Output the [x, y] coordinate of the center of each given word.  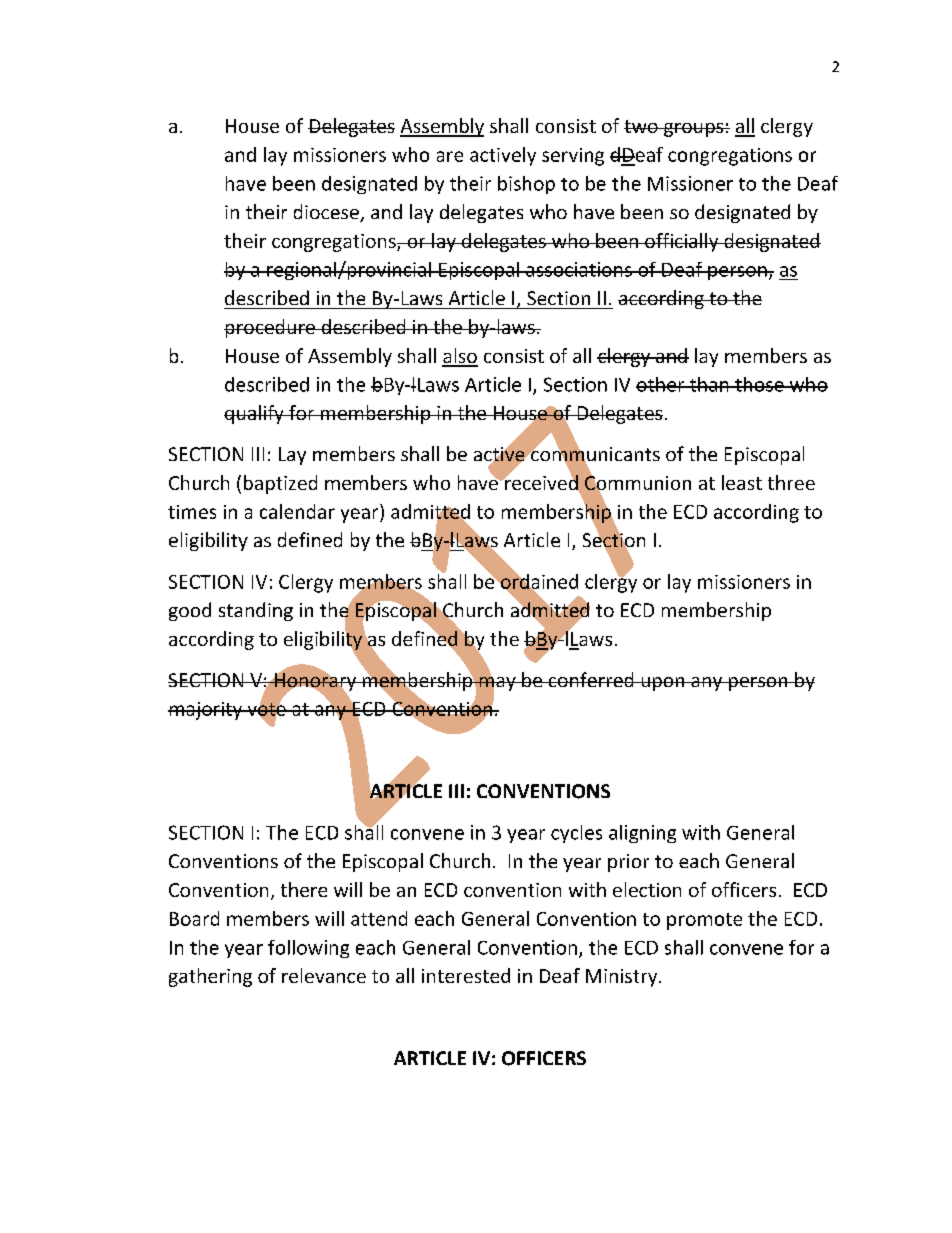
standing [256, 611]
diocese [327, 213]
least [742, 482]
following [308, 949]
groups [694, 130]
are [450, 156]
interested [466, 975]
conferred [591, 679]
